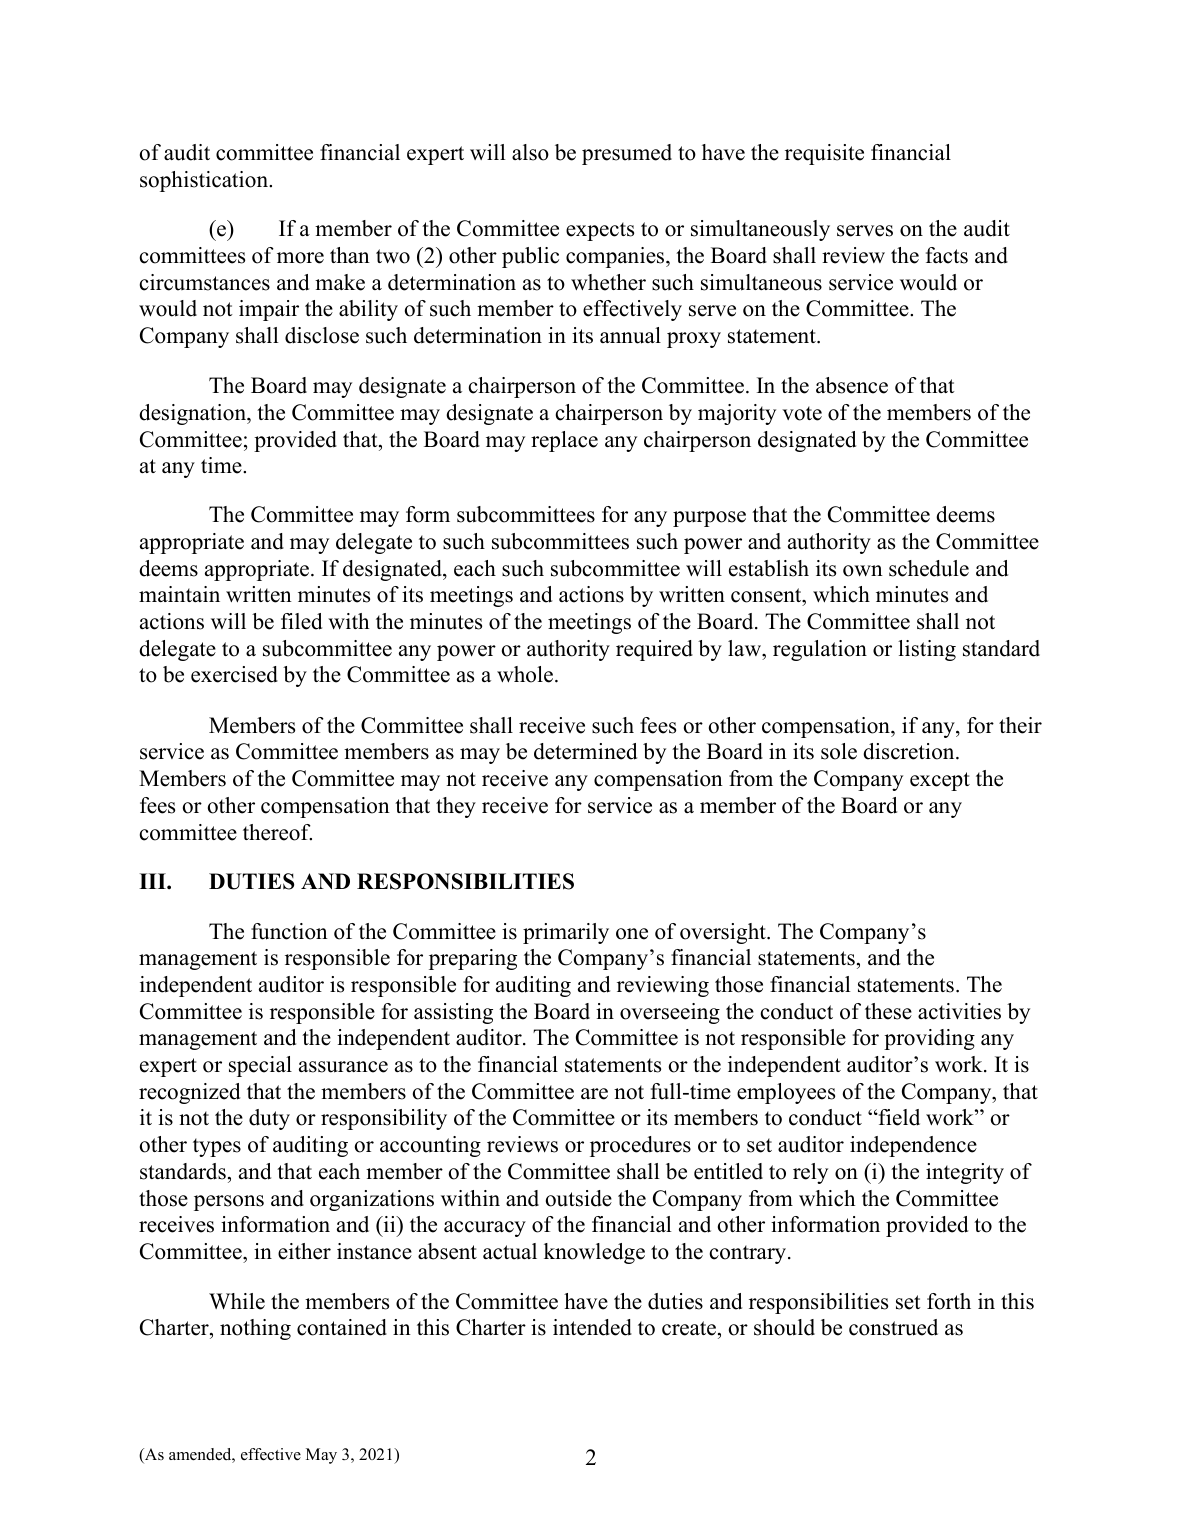 The image size is (1183, 1531). Describe the element at coordinates (205, 181) in the screenshot. I see `sophistication` at that location.
